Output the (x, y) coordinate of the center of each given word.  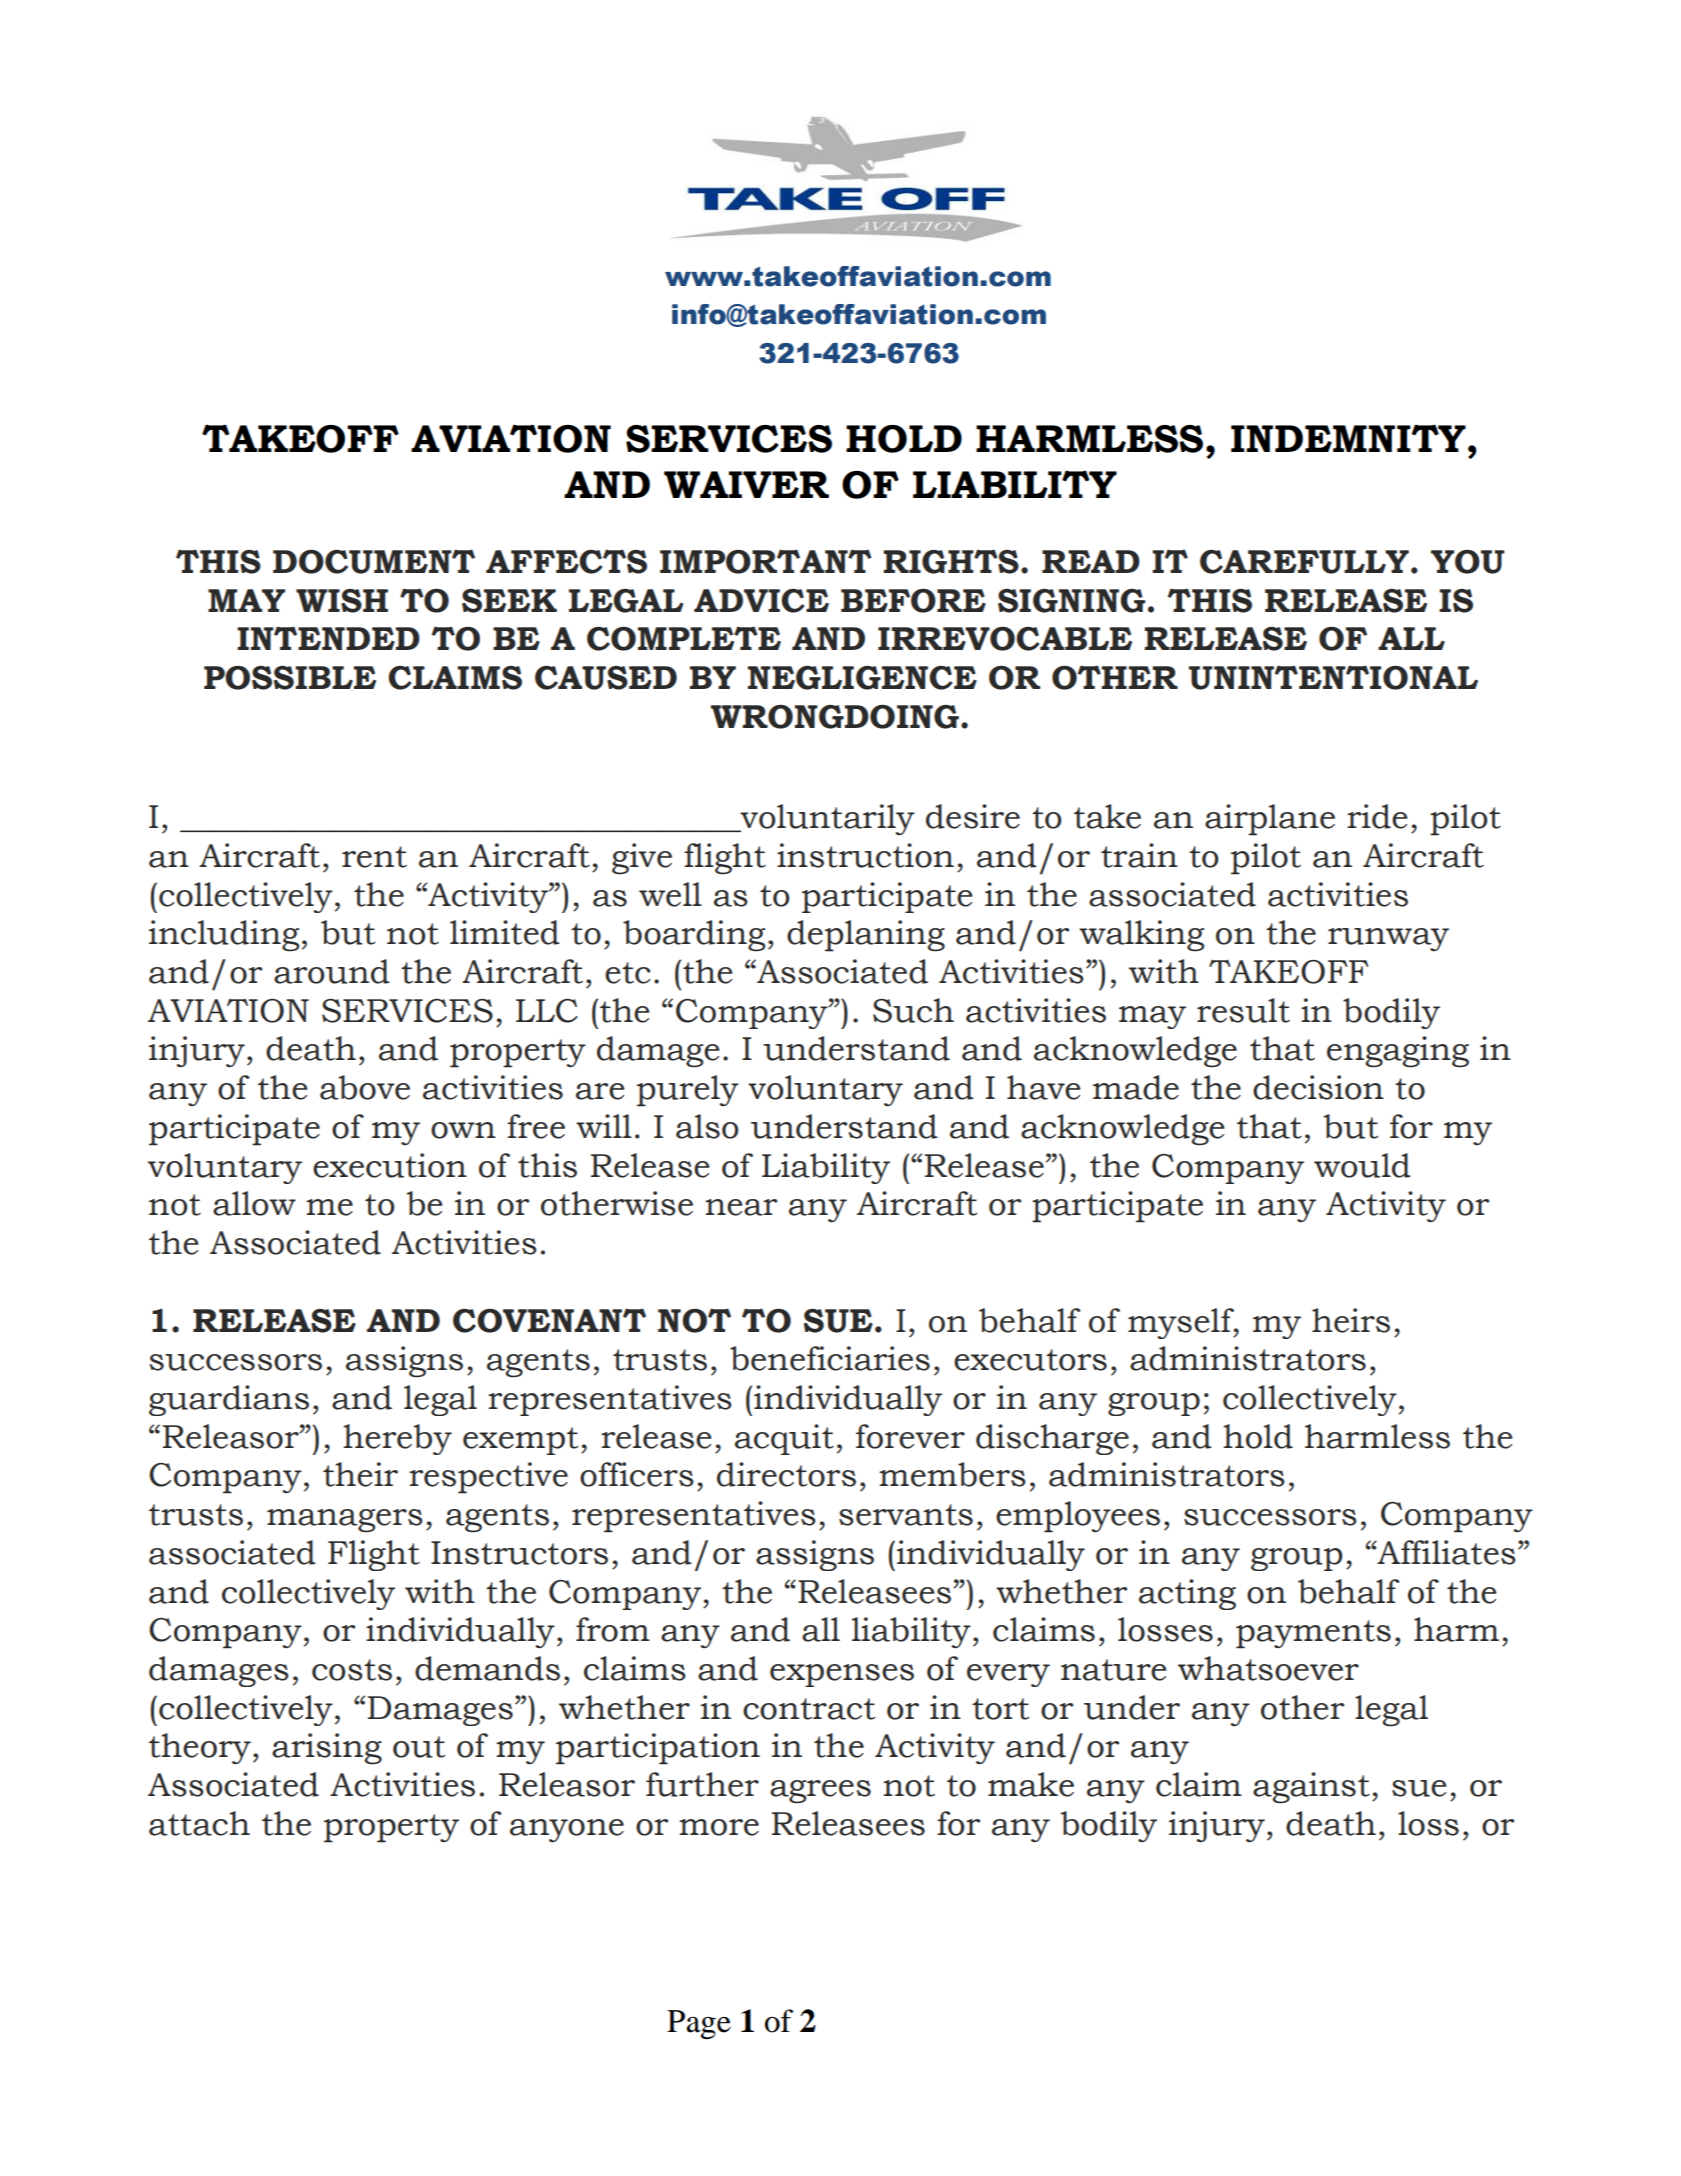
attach (199, 1823)
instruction (865, 855)
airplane (1270, 820)
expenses (842, 1675)
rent (374, 857)
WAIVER (746, 484)
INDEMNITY (1348, 438)
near (741, 1207)
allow (254, 1203)
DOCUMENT (374, 562)
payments (1313, 1634)
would (1362, 1165)
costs (352, 1670)
